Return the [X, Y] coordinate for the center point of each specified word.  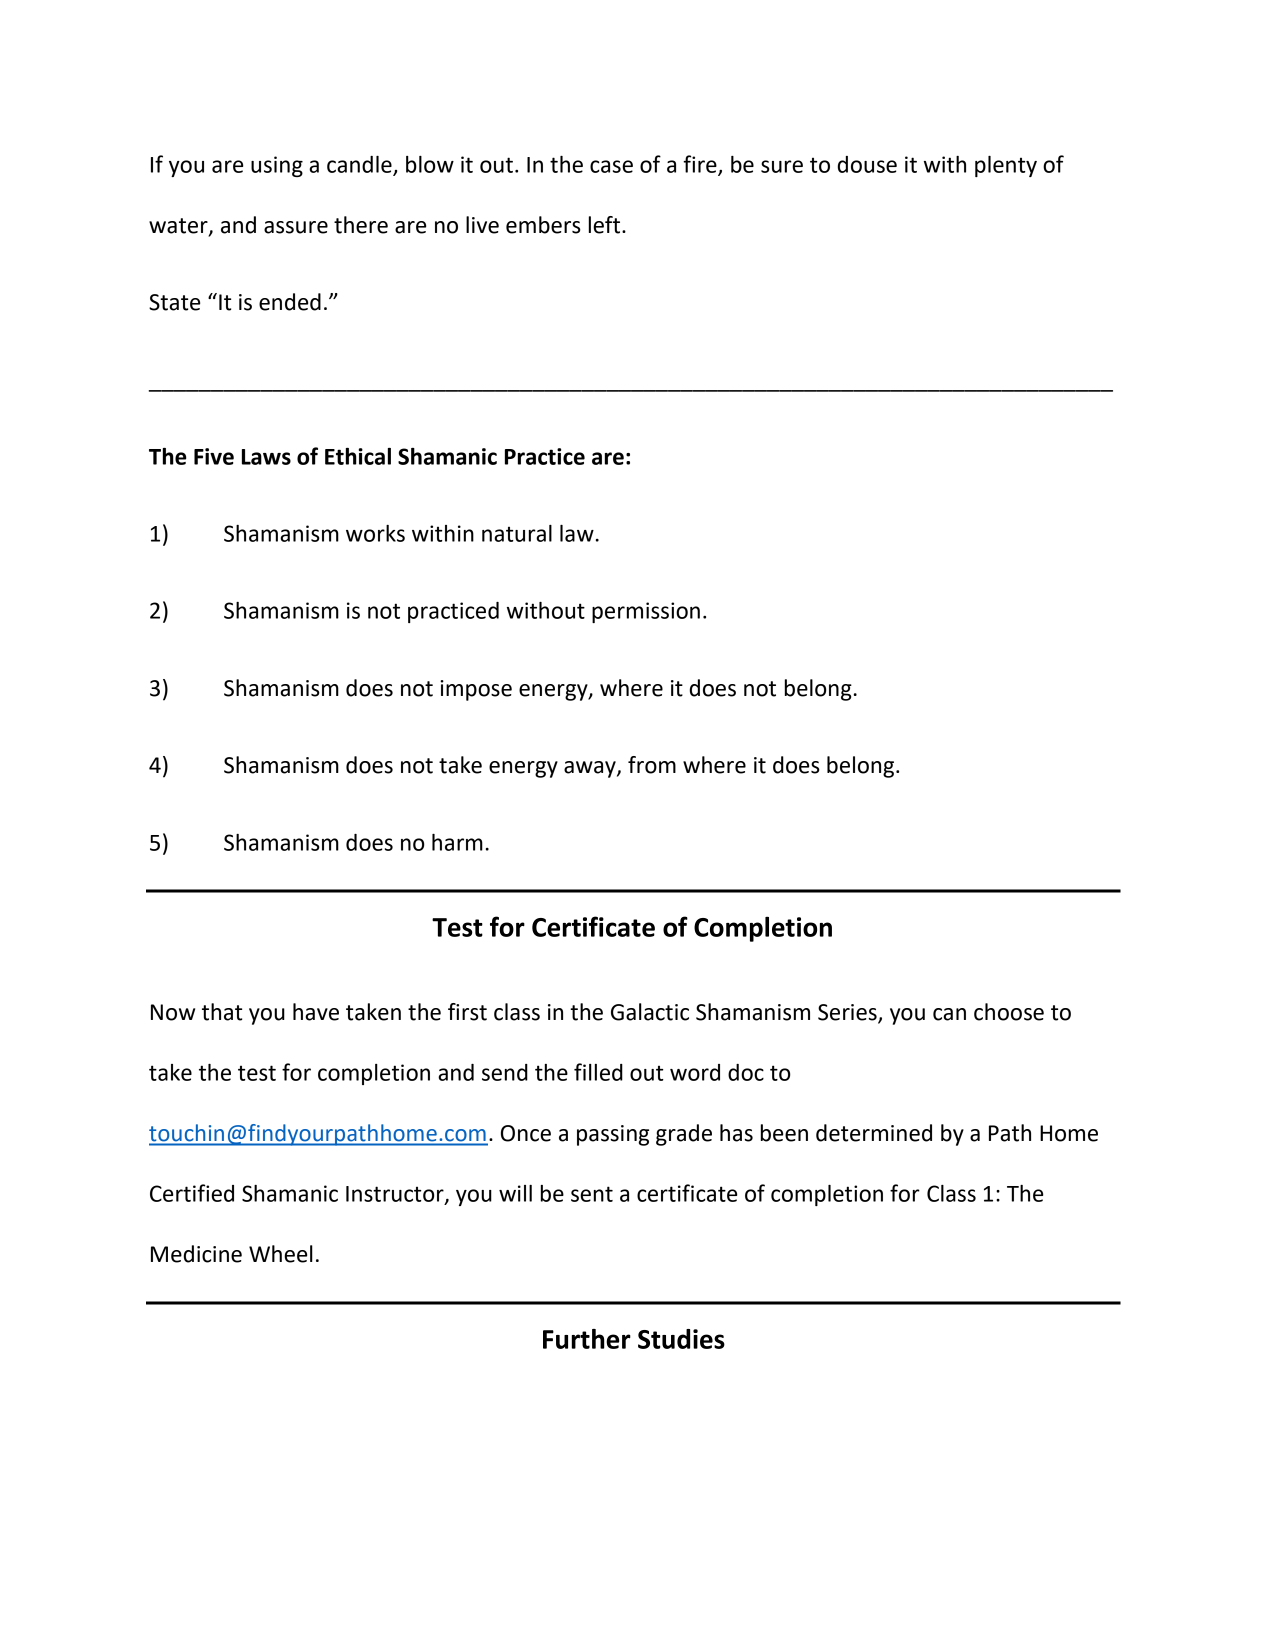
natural [517, 533]
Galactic [650, 1012]
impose [476, 690]
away [591, 769]
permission [646, 612]
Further [587, 1339]
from [652, 765]
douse [867, 164]
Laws [266, 457]
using [277, 166]
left [606, 225]
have [316, 1012]
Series [848, 1013]
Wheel [281, 1254]
